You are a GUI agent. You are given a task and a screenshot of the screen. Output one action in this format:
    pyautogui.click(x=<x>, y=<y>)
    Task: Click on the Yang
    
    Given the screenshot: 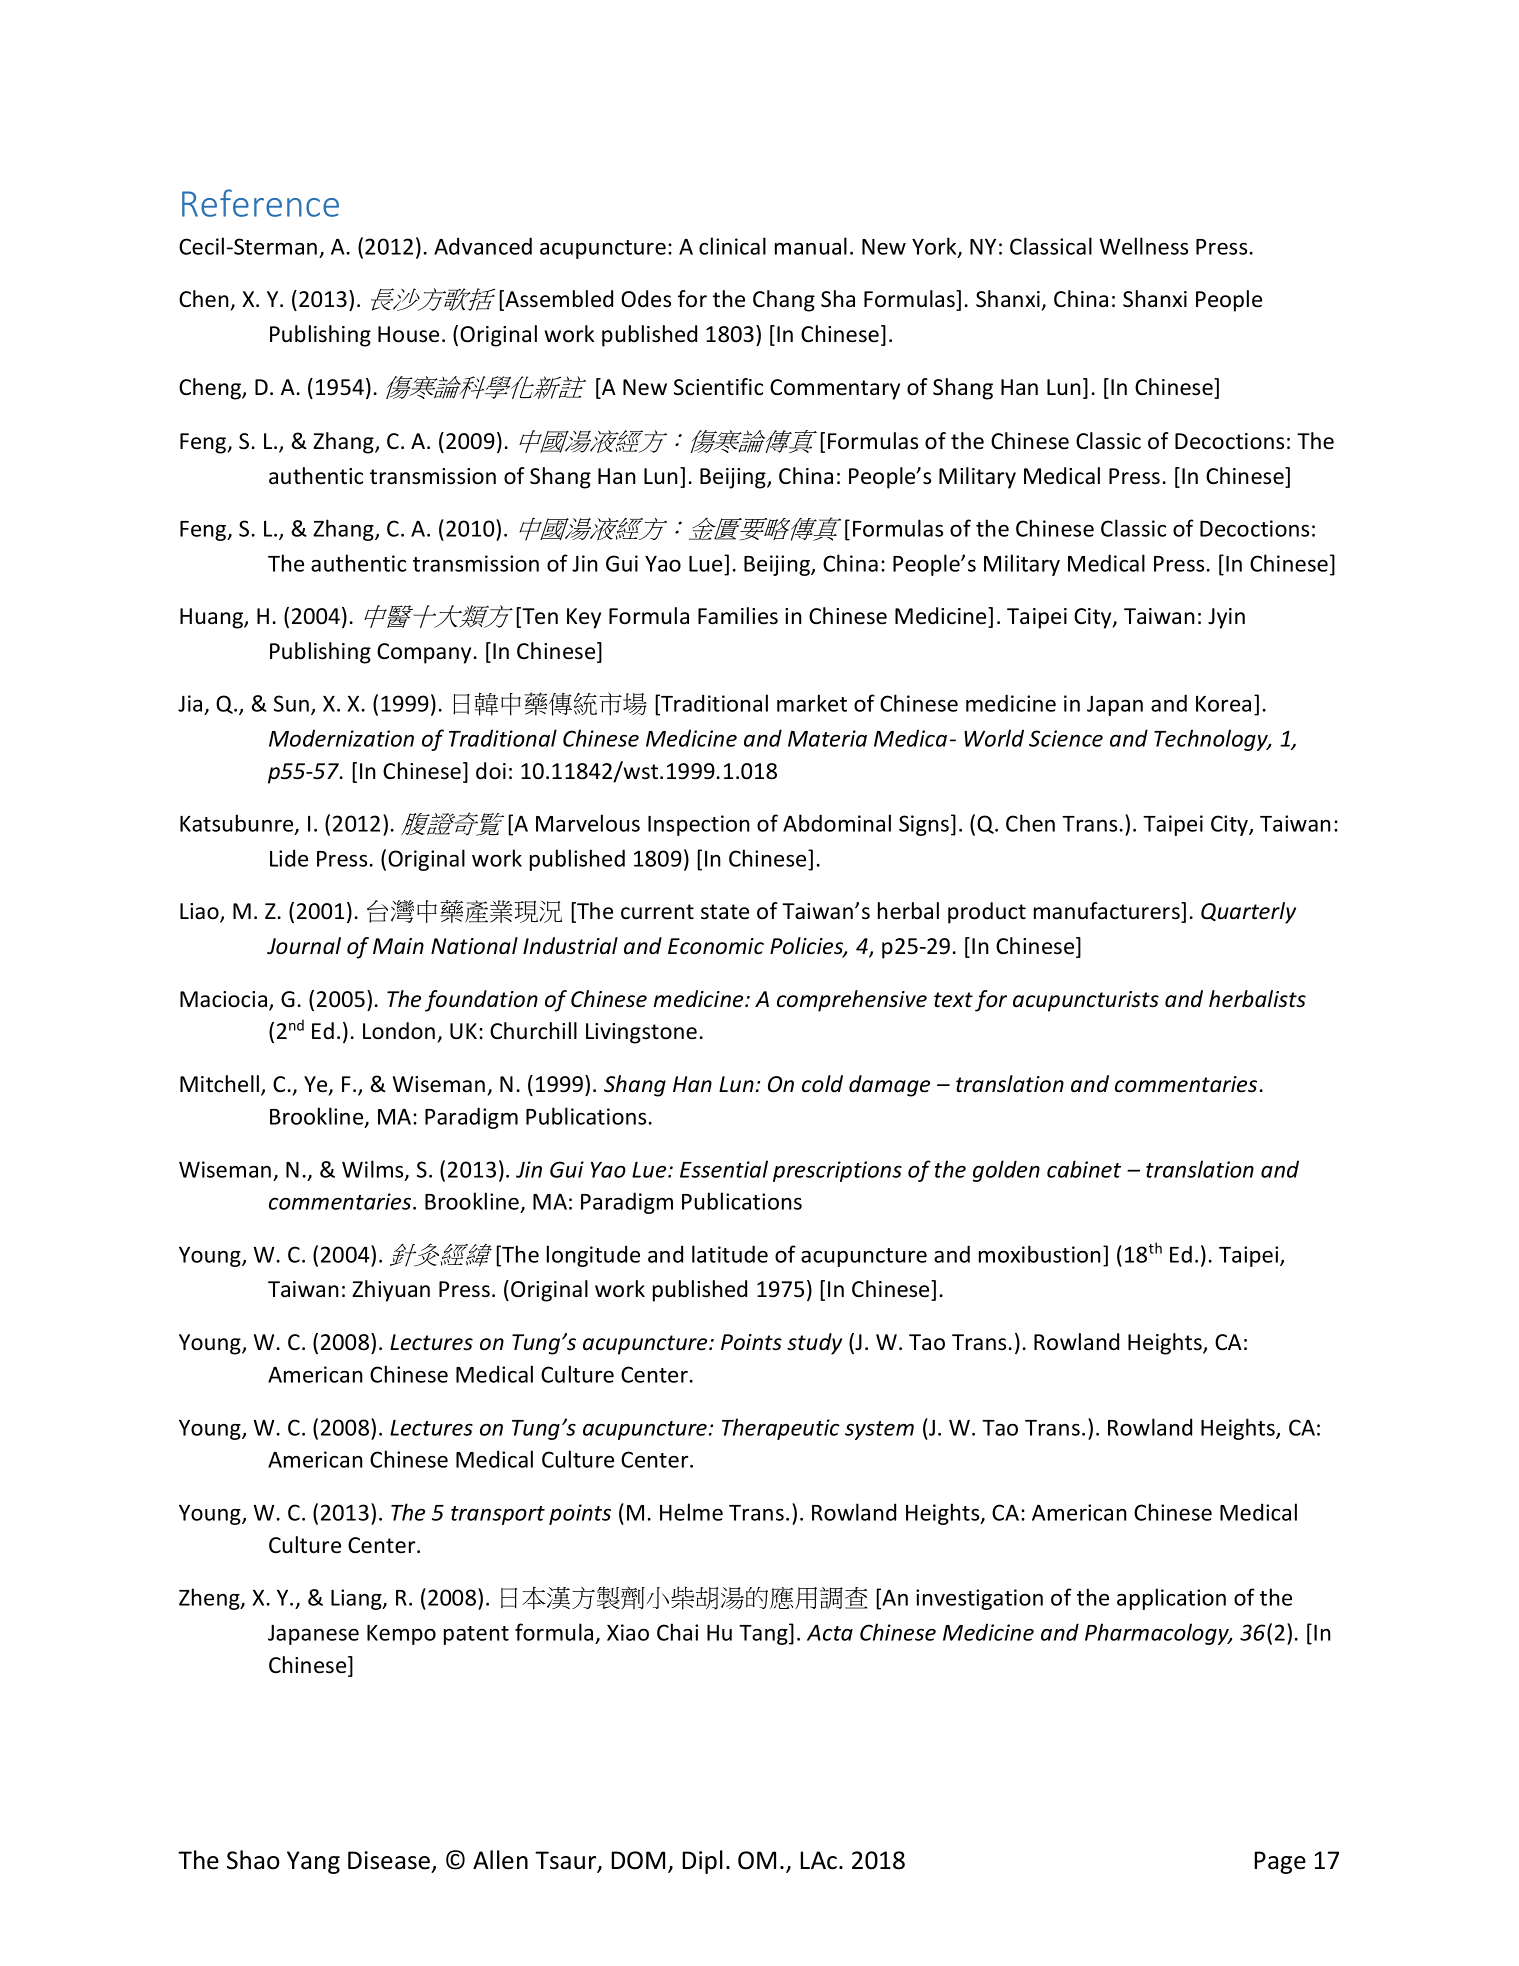 What is the action you would take?
    pyautogui.click(x=313, y=1862)
